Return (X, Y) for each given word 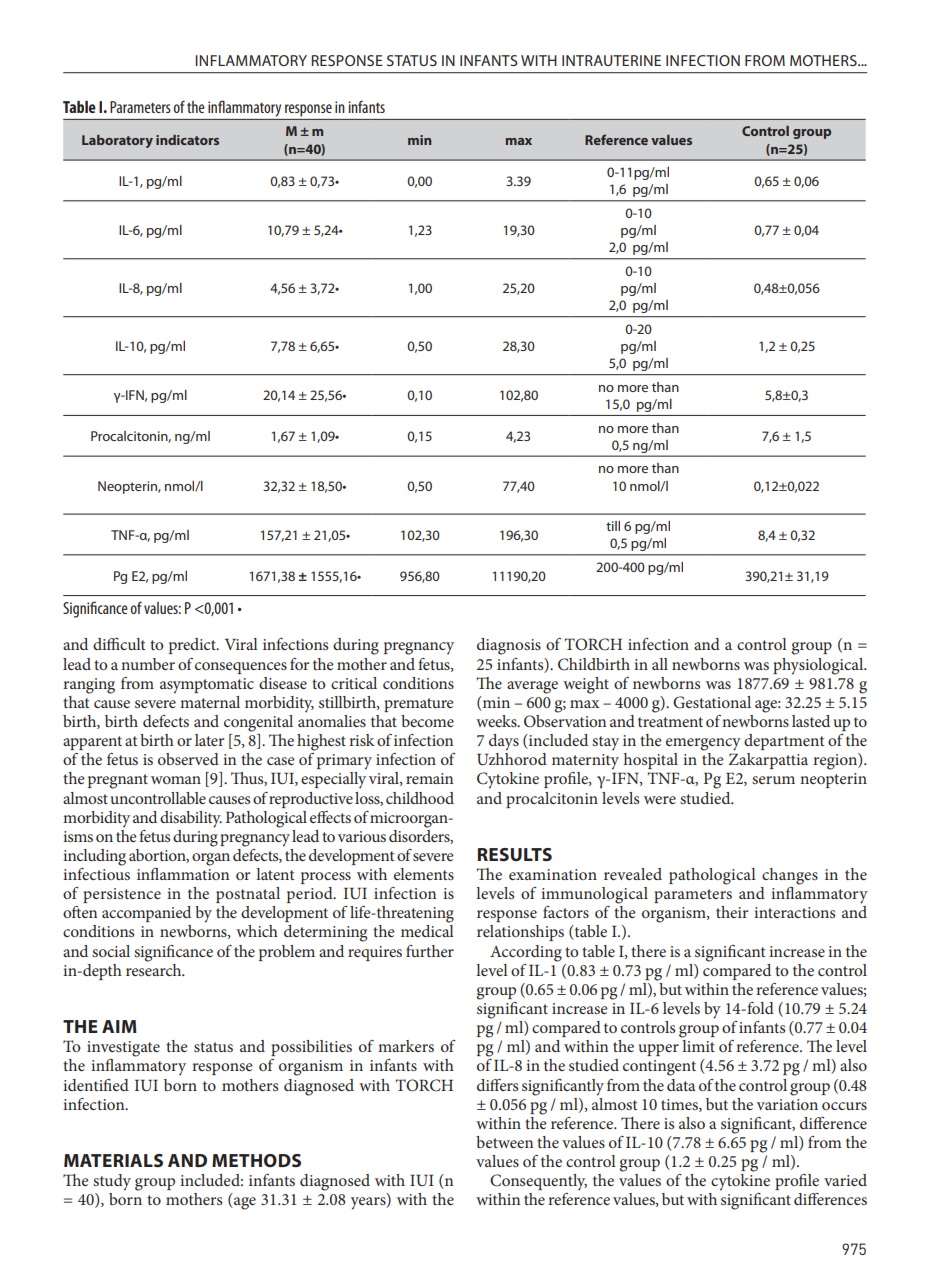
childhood (420, 798)
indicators (187, 140)
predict (193, 646)
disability (191, 819)
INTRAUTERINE (611, 60)
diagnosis (509, 646)
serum (773, 780)
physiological (819, 666)
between (504, 1142)
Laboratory (117, 141)
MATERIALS (113, 1160)
